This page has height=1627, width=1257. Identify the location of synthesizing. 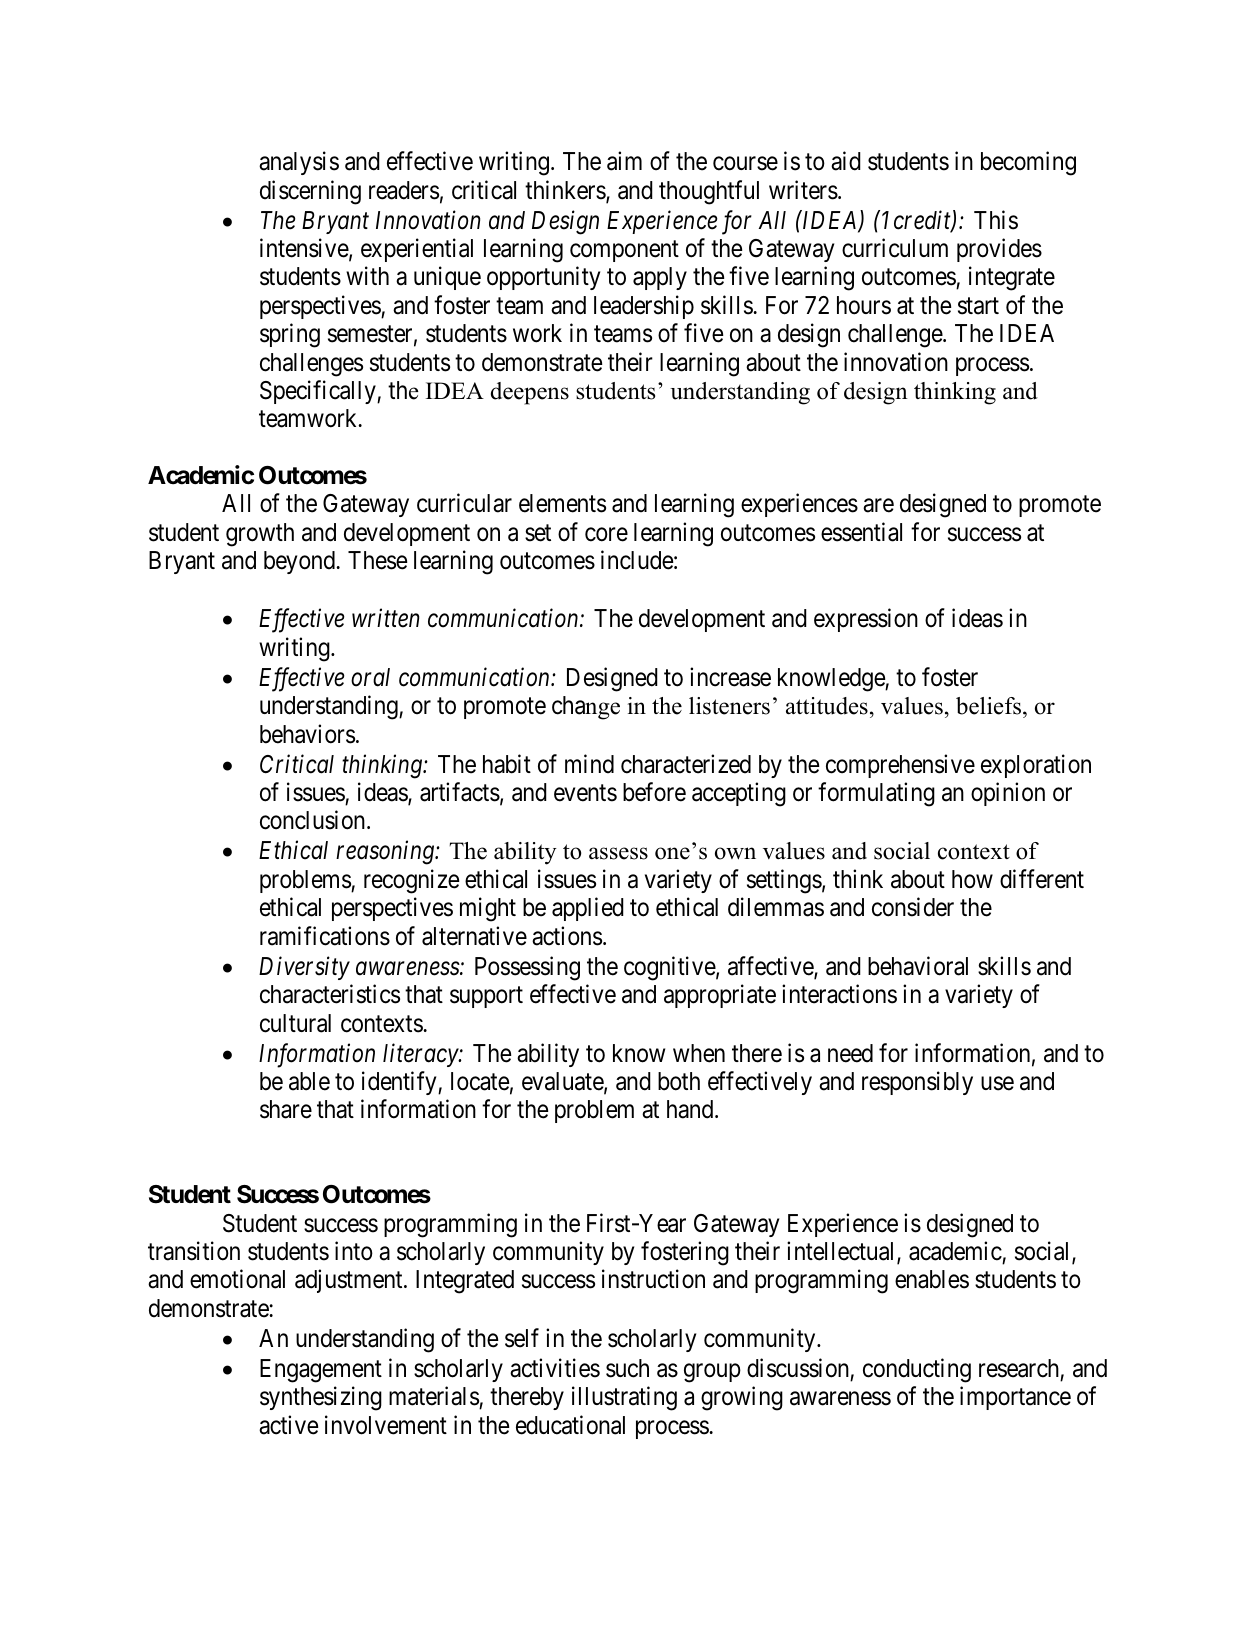
(321, 1399).
